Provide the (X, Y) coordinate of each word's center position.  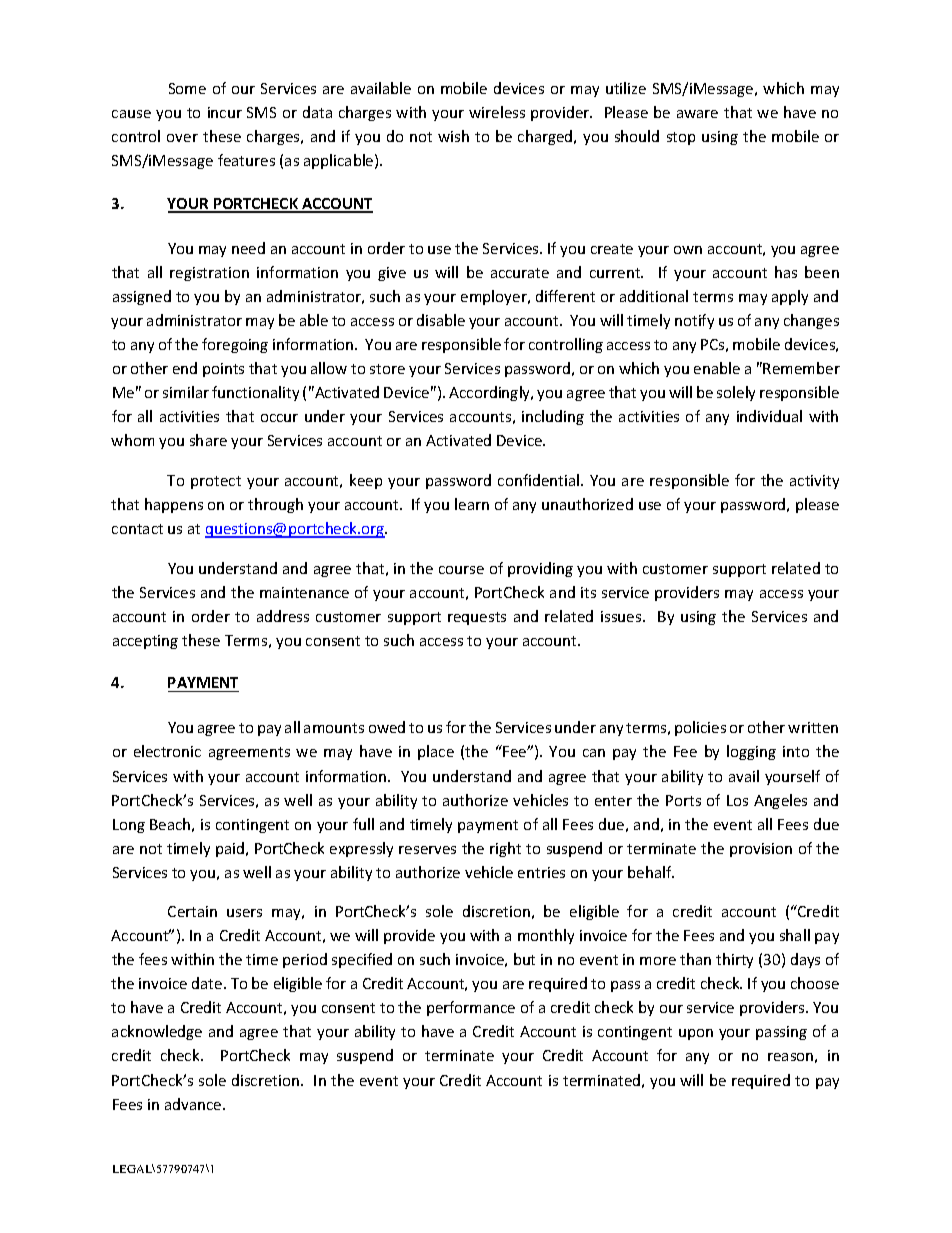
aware (697, 114)
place (436, 752)
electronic (167, 751)
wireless (497, 112)
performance (471, 1008)
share (208, 440)
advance (194, 1104)
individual (769, 416)
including (553, 417)
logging (751, 752)
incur (225, 112)
